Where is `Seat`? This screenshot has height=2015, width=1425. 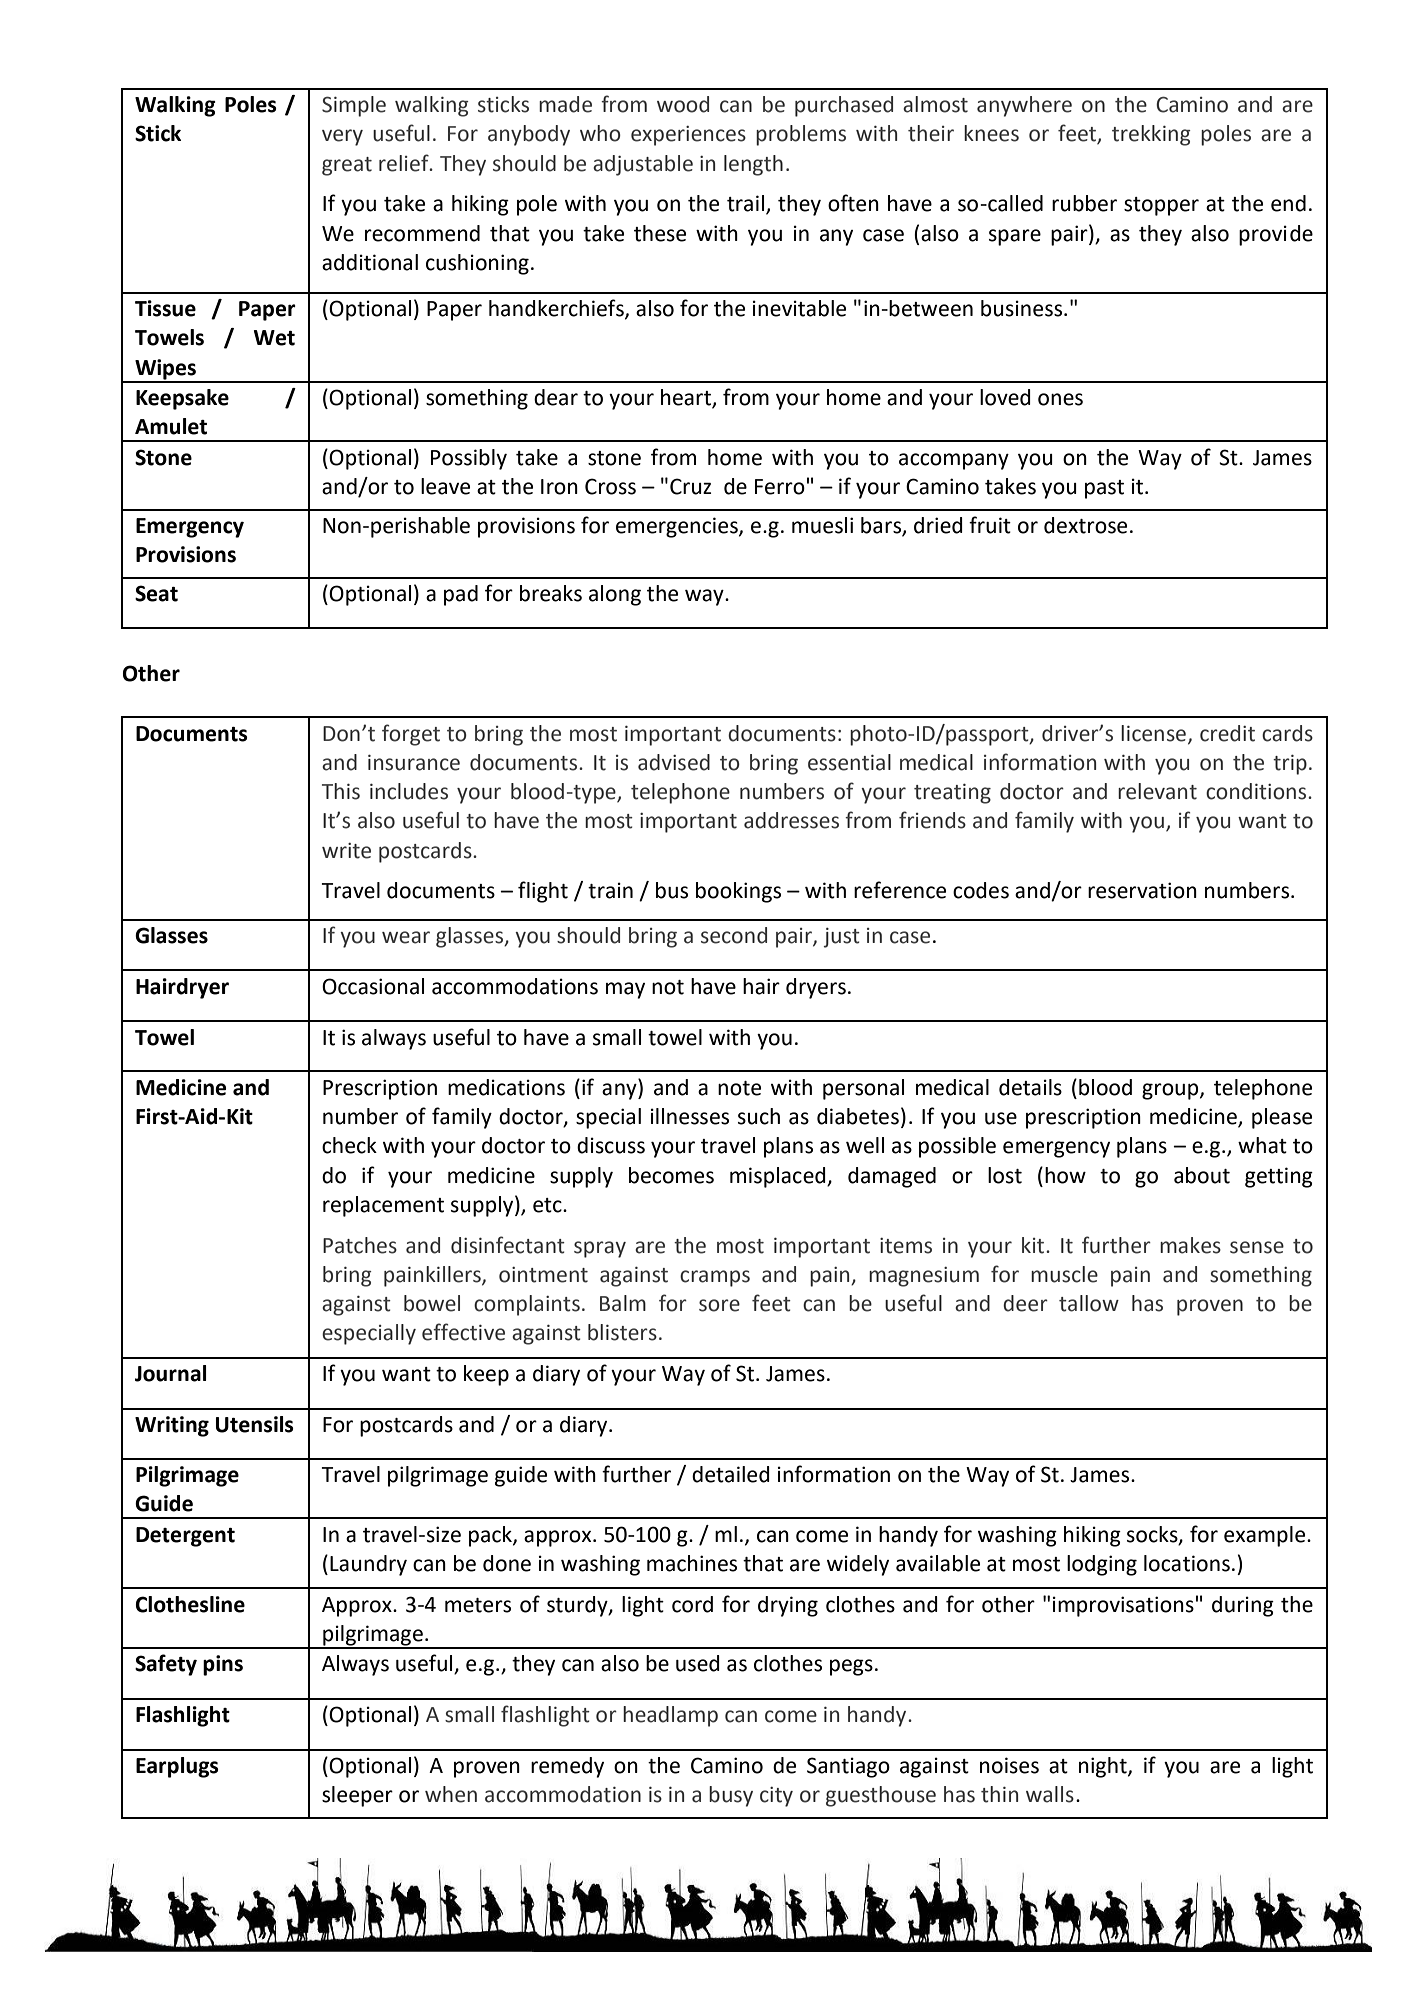 Seat is located at coordinates (156, 593).
